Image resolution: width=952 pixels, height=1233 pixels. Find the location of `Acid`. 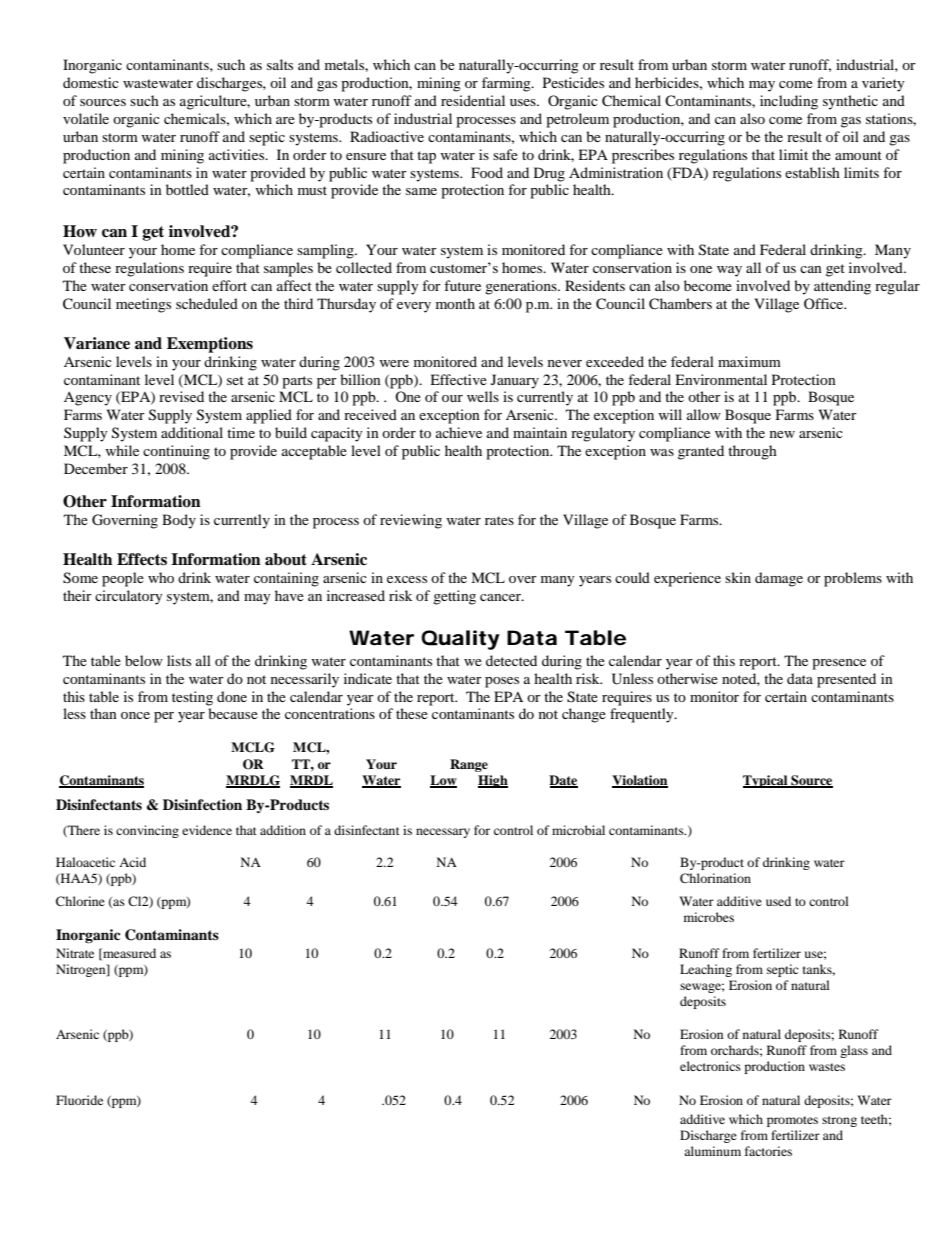

Acid is located at coordinates (132, 862).
